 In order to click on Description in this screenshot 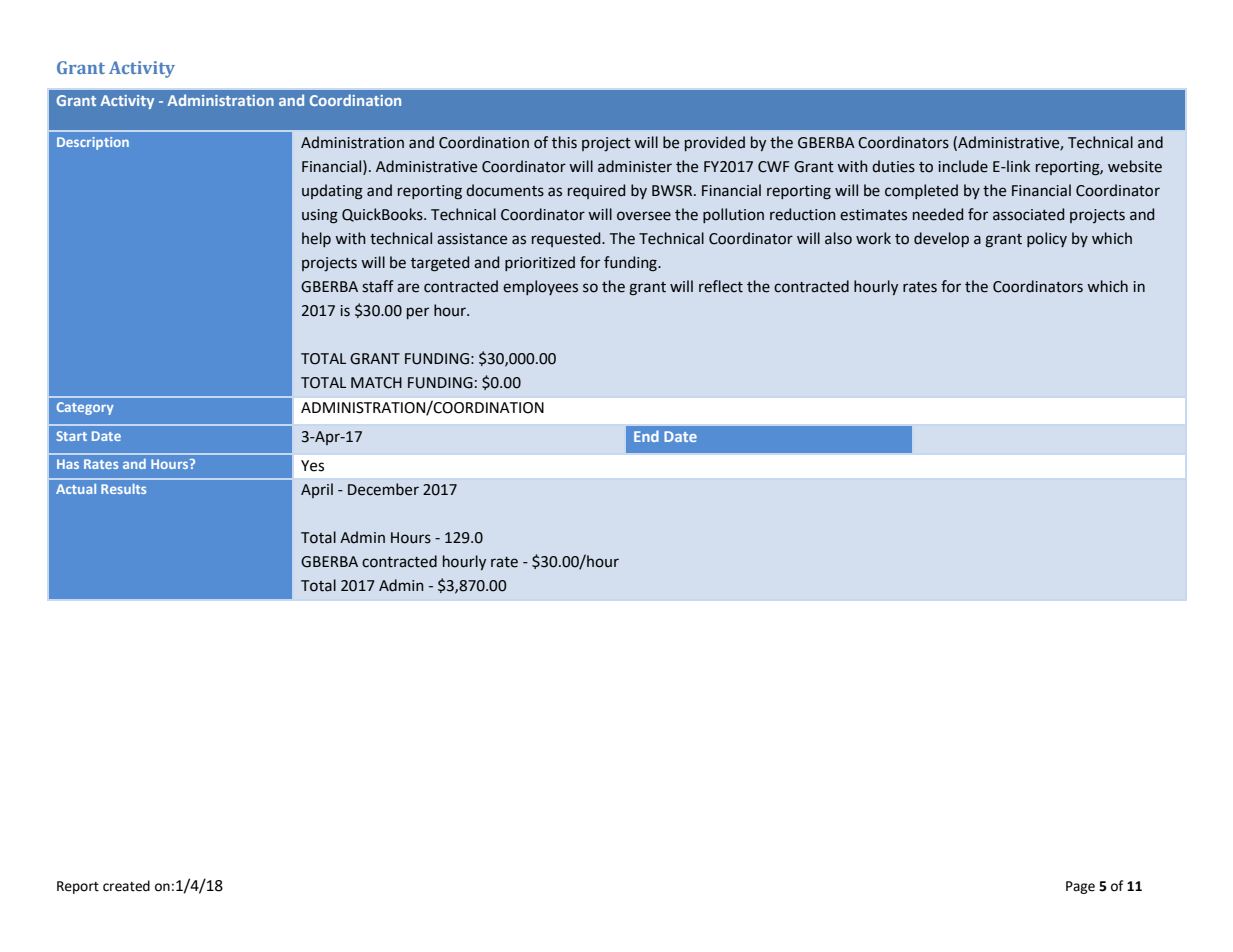, I will do `click(93, 143)`.
